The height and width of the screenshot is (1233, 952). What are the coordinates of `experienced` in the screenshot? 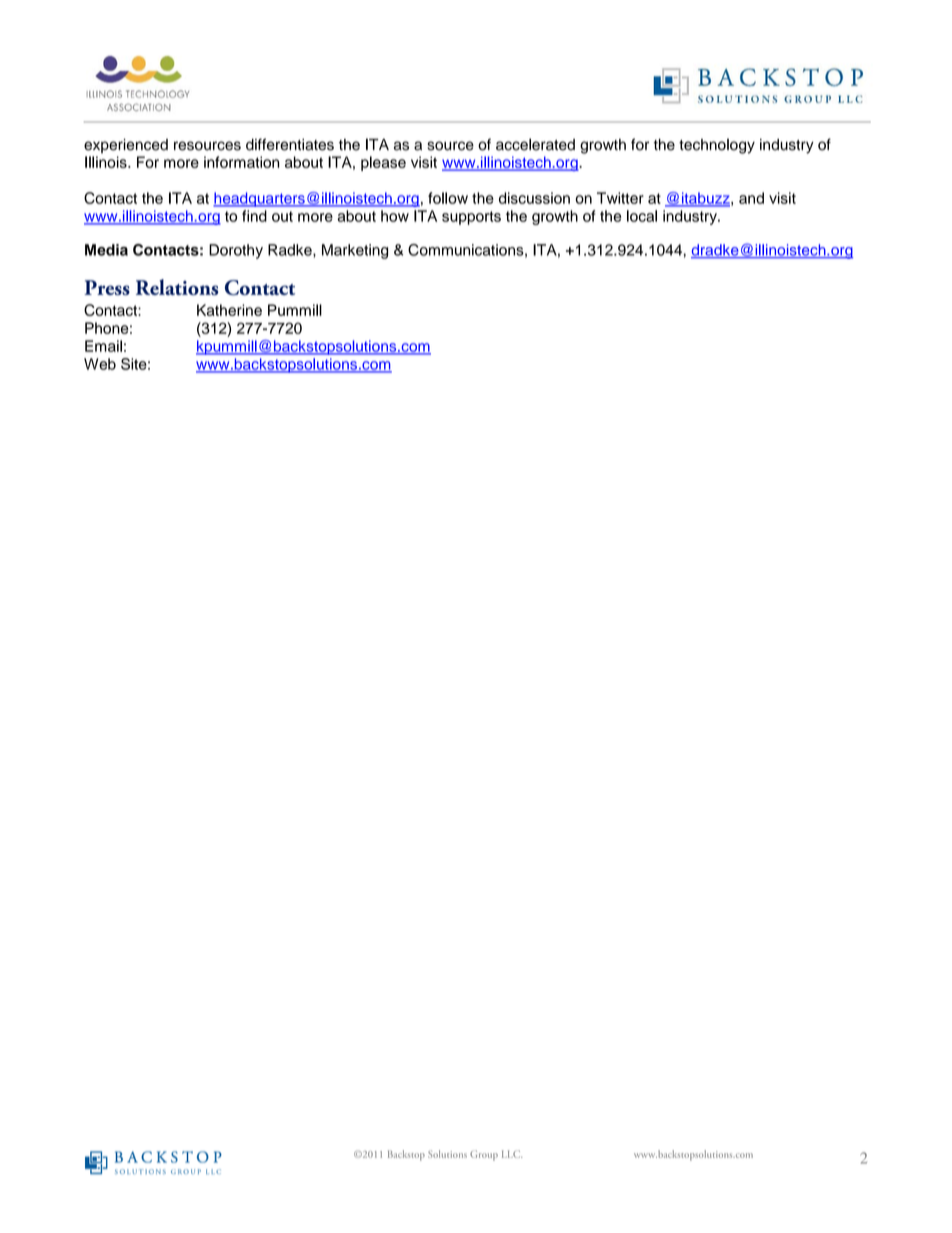 It's located at (126, 146).
